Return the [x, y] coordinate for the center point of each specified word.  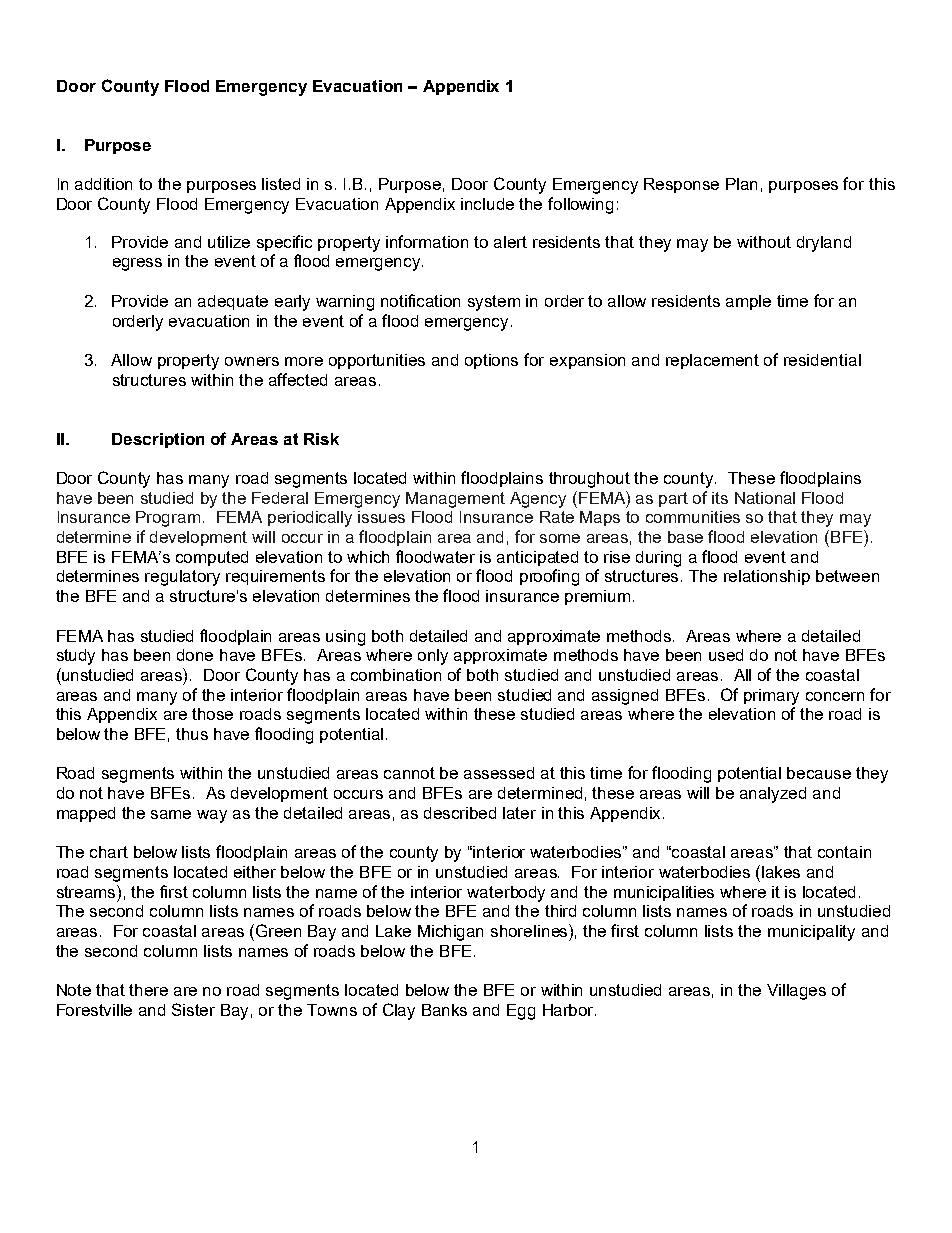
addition [103, 184]
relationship [767, 577]
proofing [549, 577]
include [487, 204]
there [148, 990]
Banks [444, 1010]
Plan [741, 184]
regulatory [182, 578]
